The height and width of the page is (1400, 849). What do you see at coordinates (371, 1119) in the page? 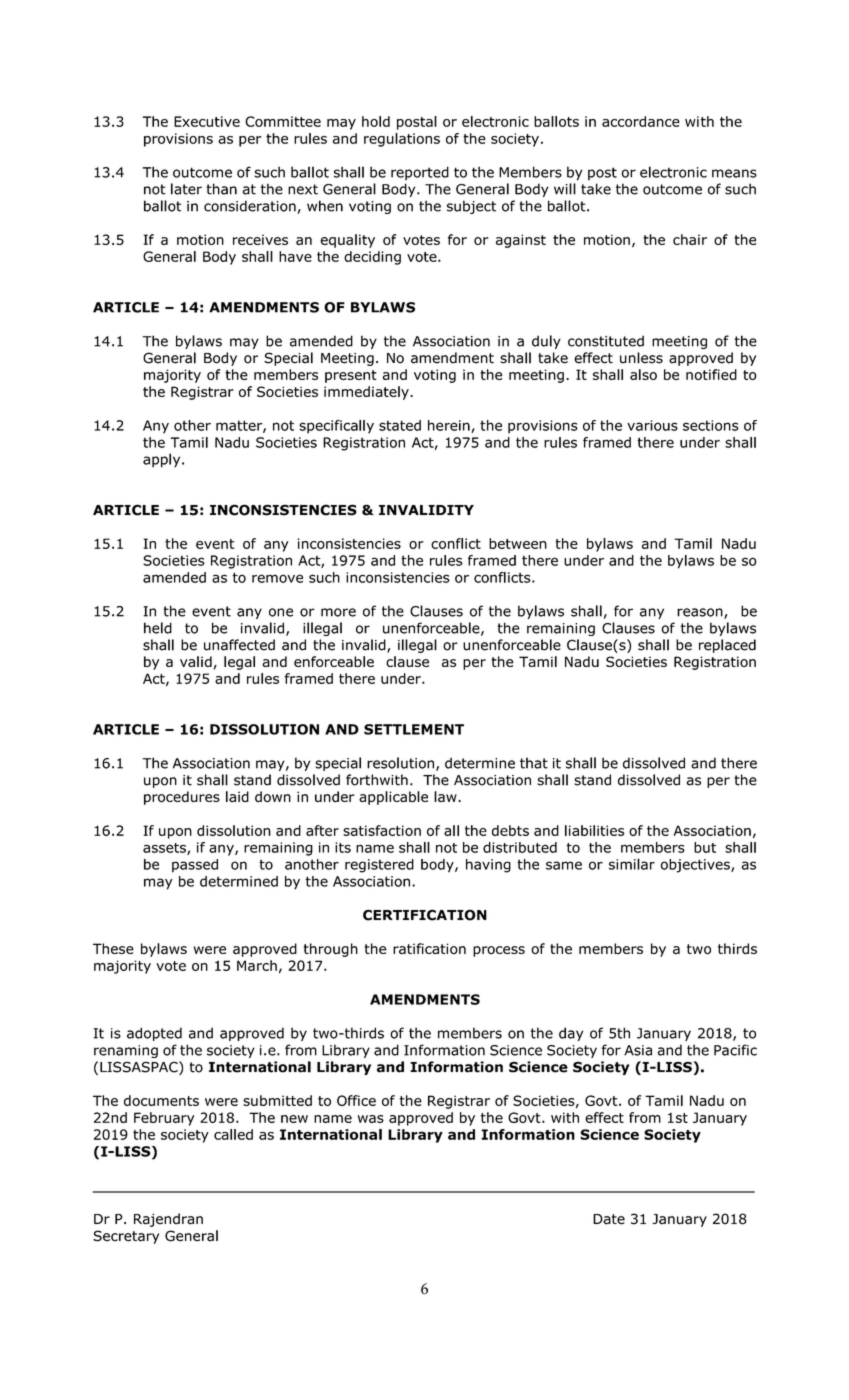
I see `was` at bounding box center [371, 1119].
